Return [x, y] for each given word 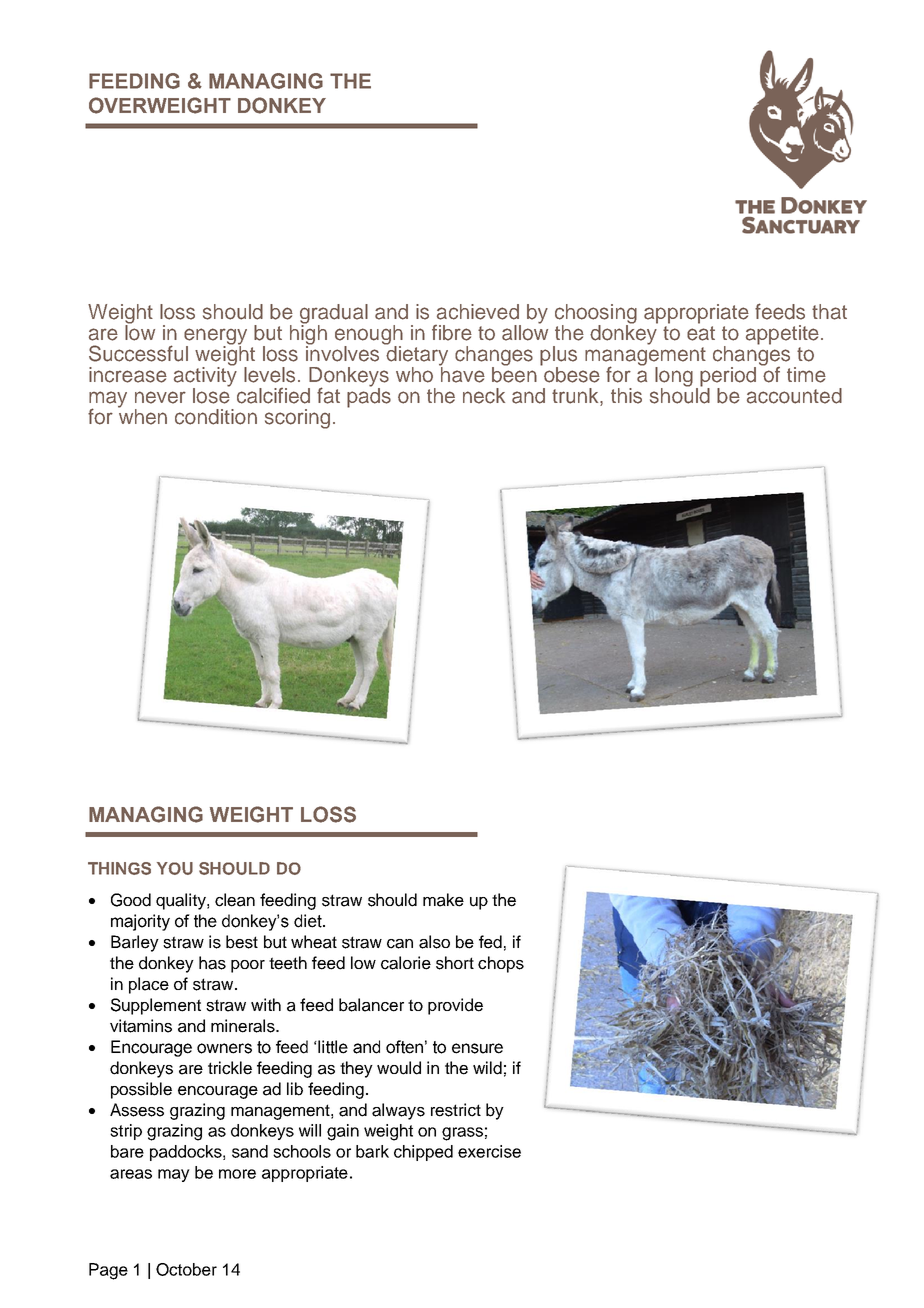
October [186, 1269]
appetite [782, 335]
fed [490, 942]
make [443, 900]
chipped [423, 1153]
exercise [489, 1151]
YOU [175, 868]
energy [215, 337]
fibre [452, 333]
